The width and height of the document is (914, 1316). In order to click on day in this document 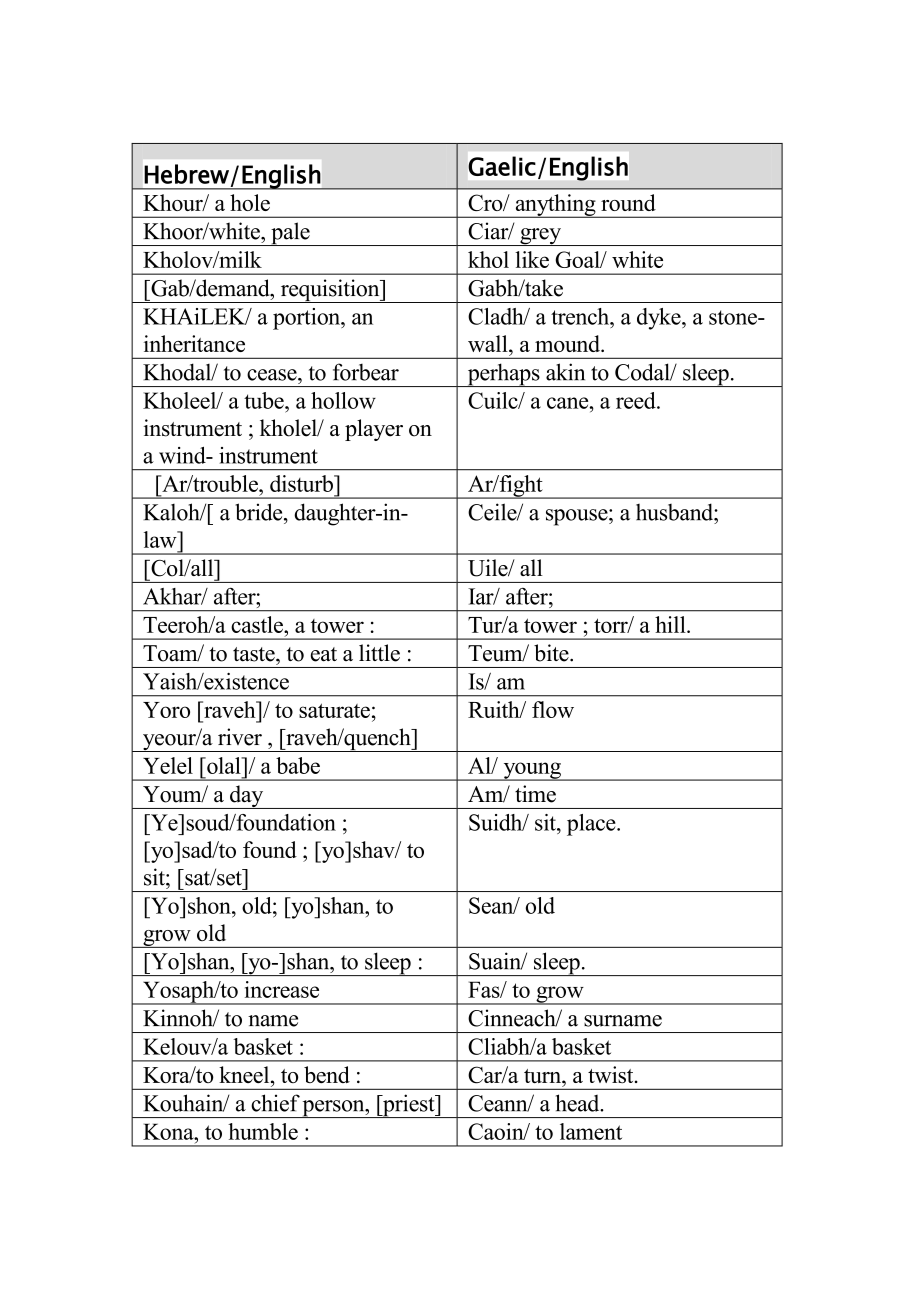, I will do `click(247, 797)`.
